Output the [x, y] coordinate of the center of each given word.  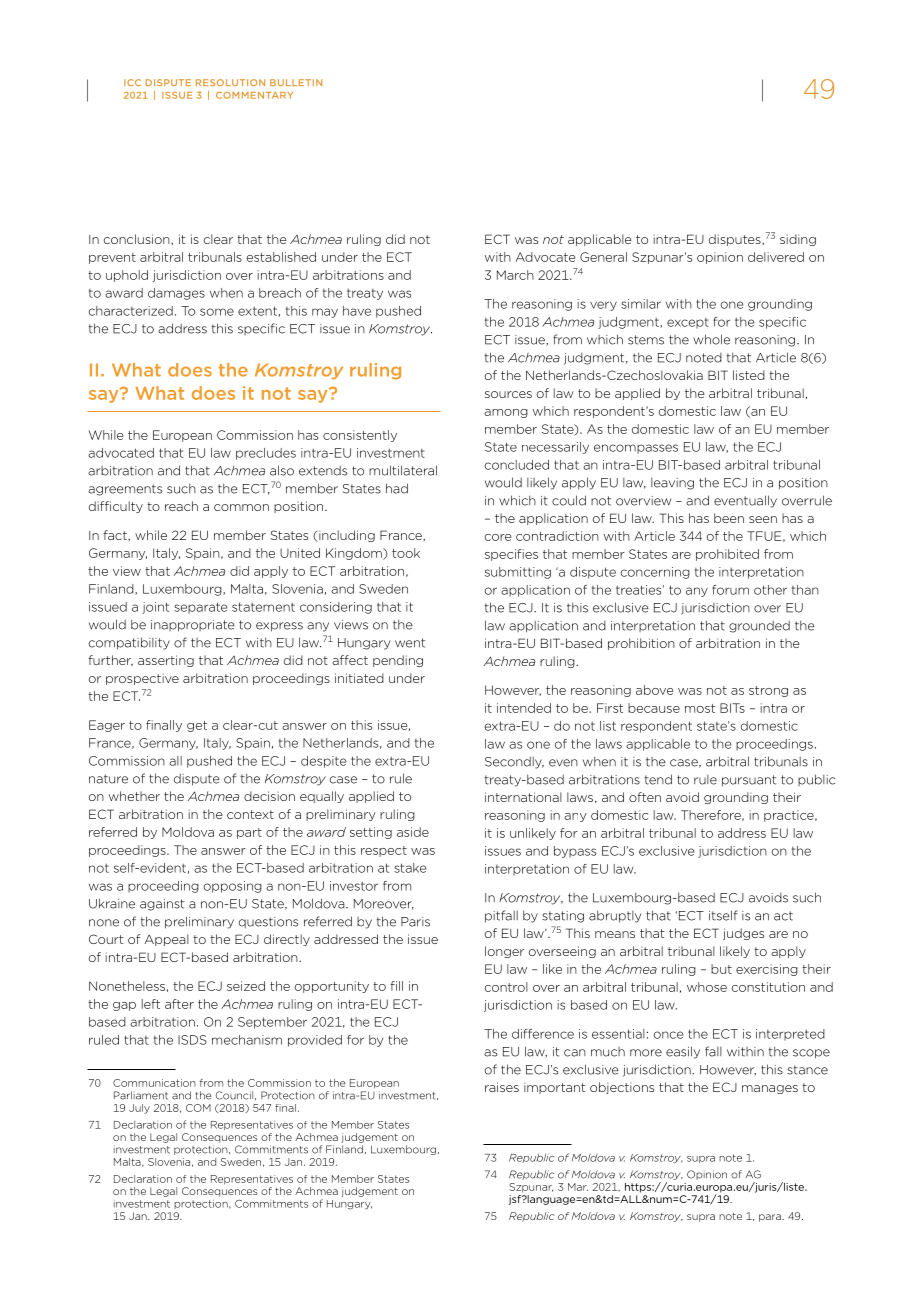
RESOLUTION [230, 82]
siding [798, 240]
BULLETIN [296, 82]
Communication [154, 1083]
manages [770, 1089]
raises [502, 1087]
